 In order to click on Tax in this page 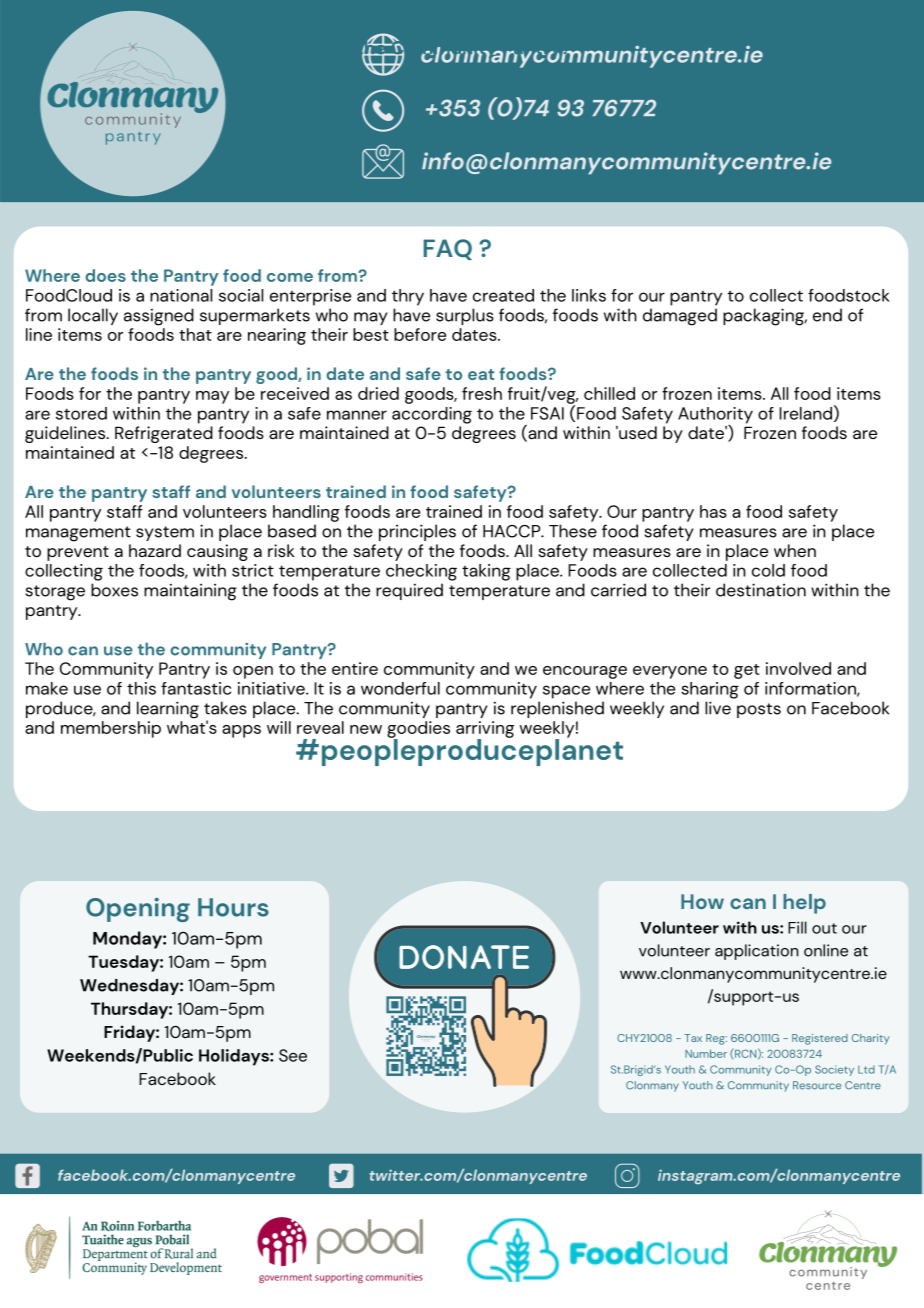, I will do `click(693, 1038)`.
